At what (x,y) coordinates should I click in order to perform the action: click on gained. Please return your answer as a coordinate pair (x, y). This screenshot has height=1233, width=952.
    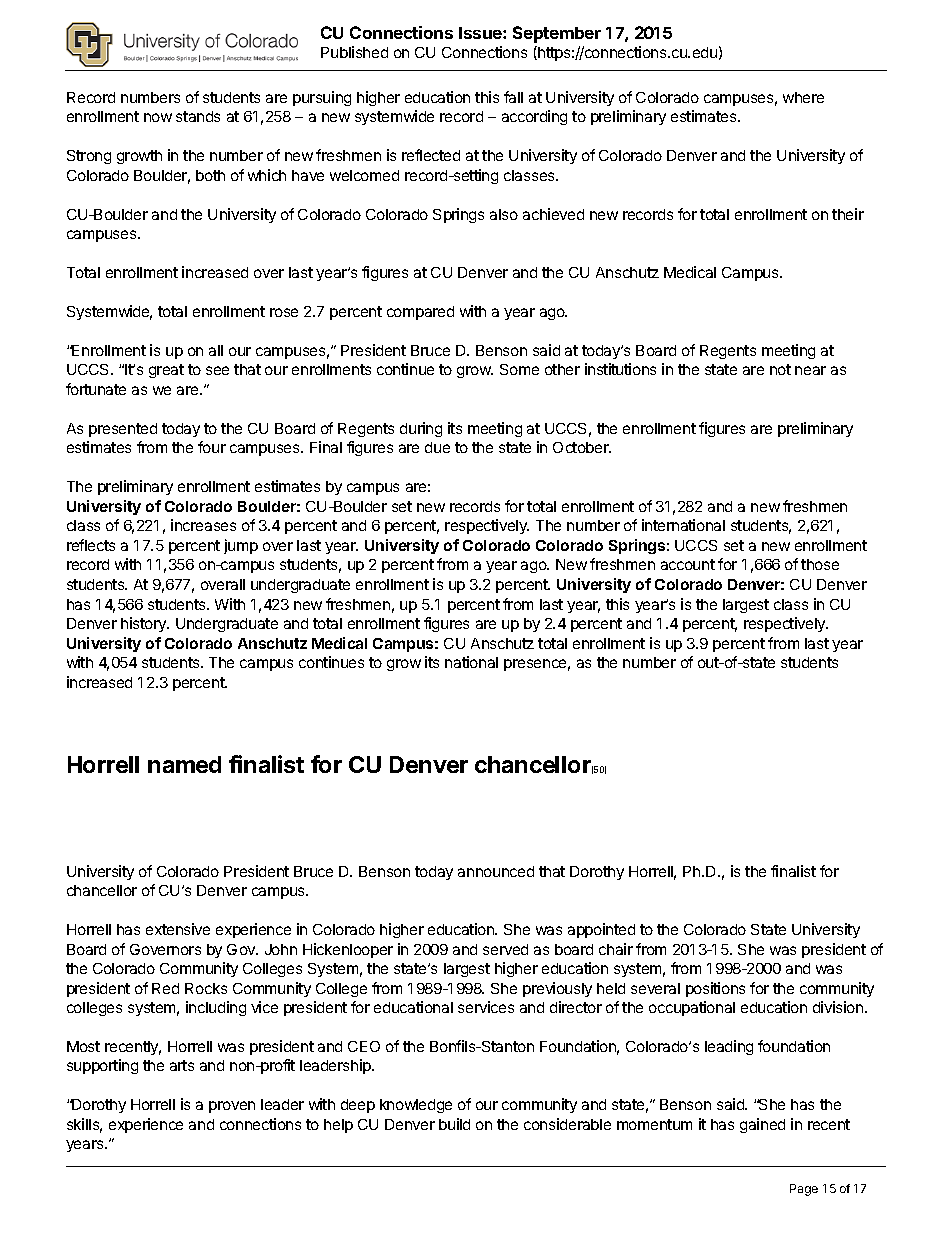
    Looking at the image, I should click on (762, 1125).
